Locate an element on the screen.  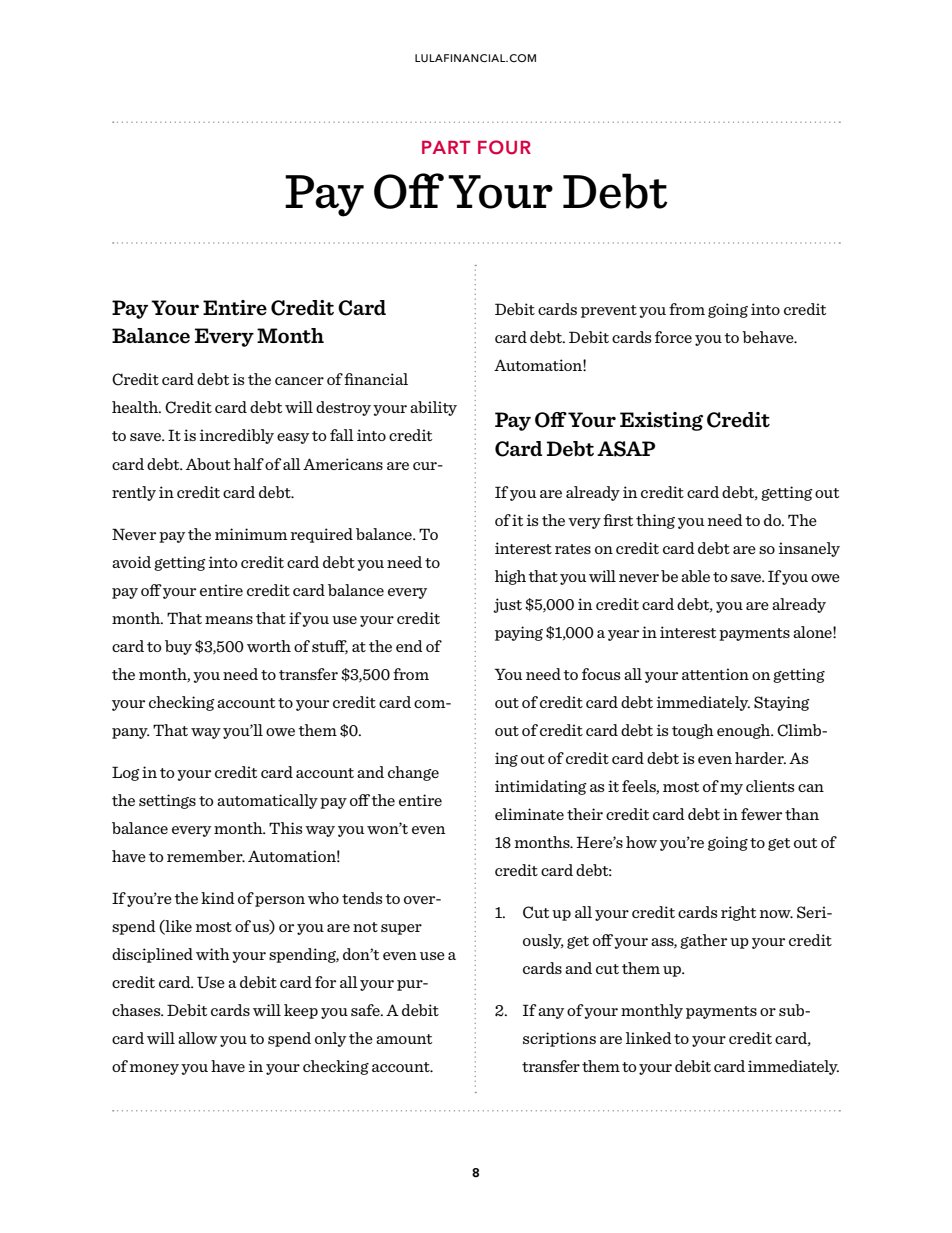
able is located at coordinates (695, 576).
